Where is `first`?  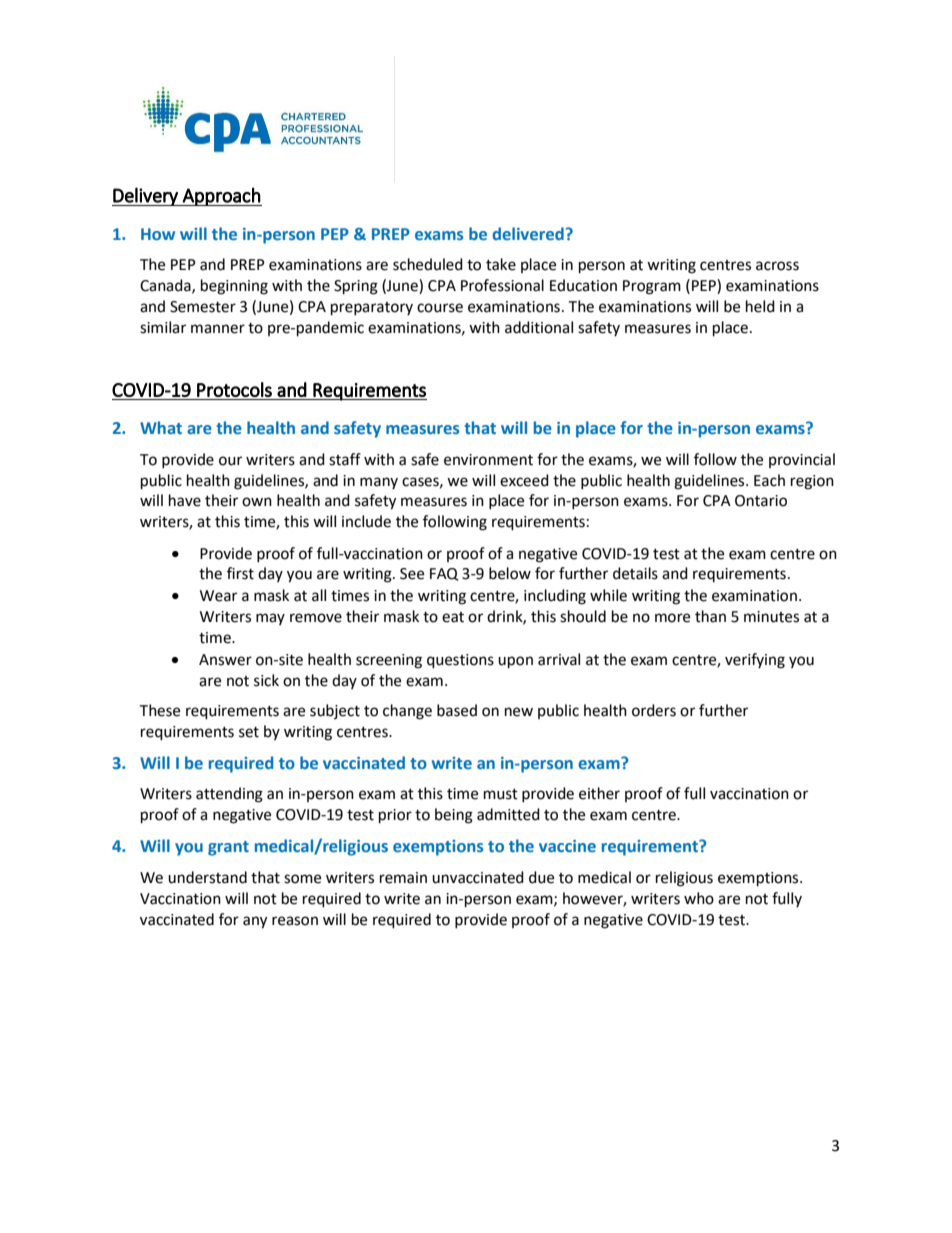
first is located at coordinates (240, 573).
